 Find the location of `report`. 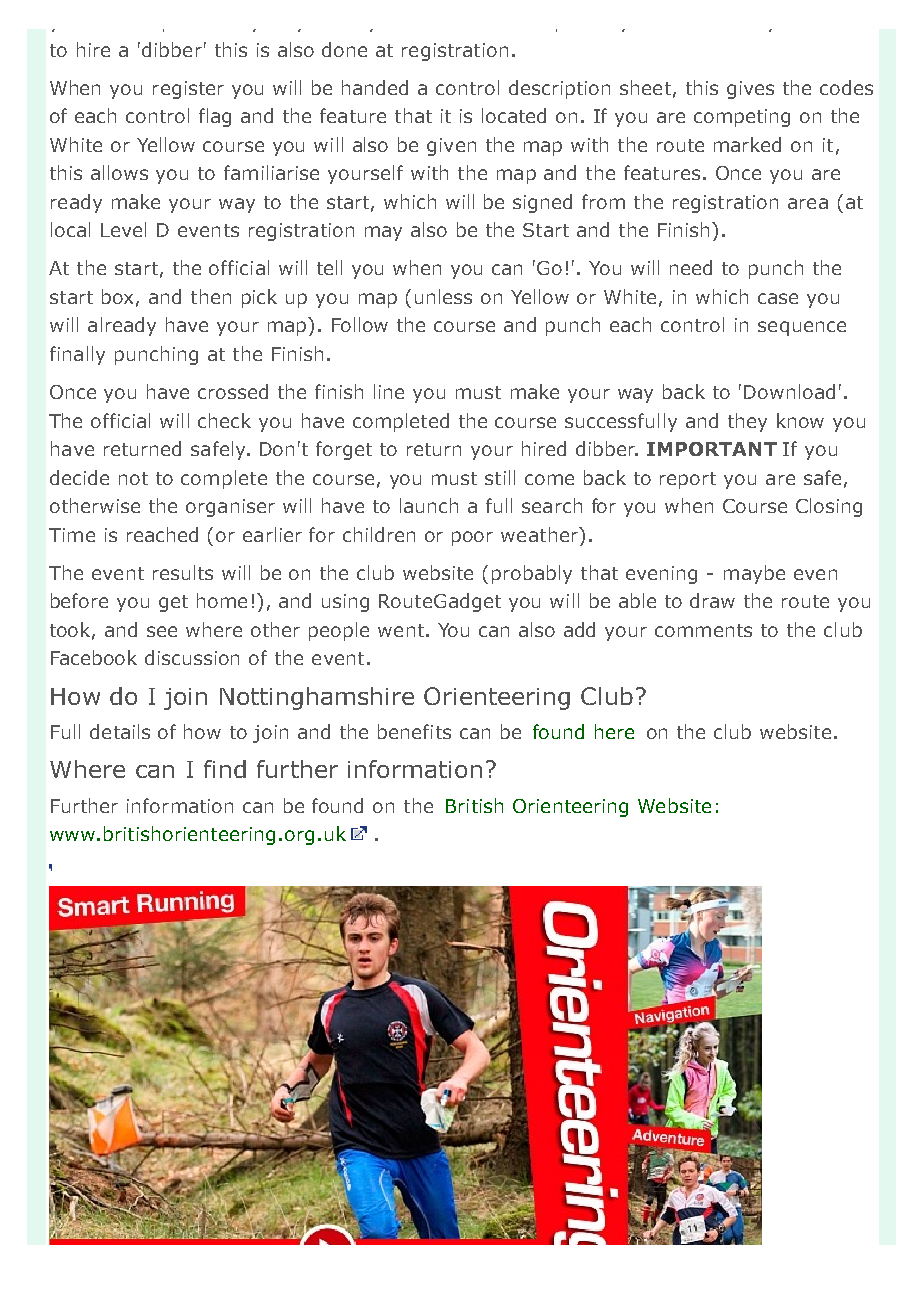

report is located at coordinates (688, 480).
